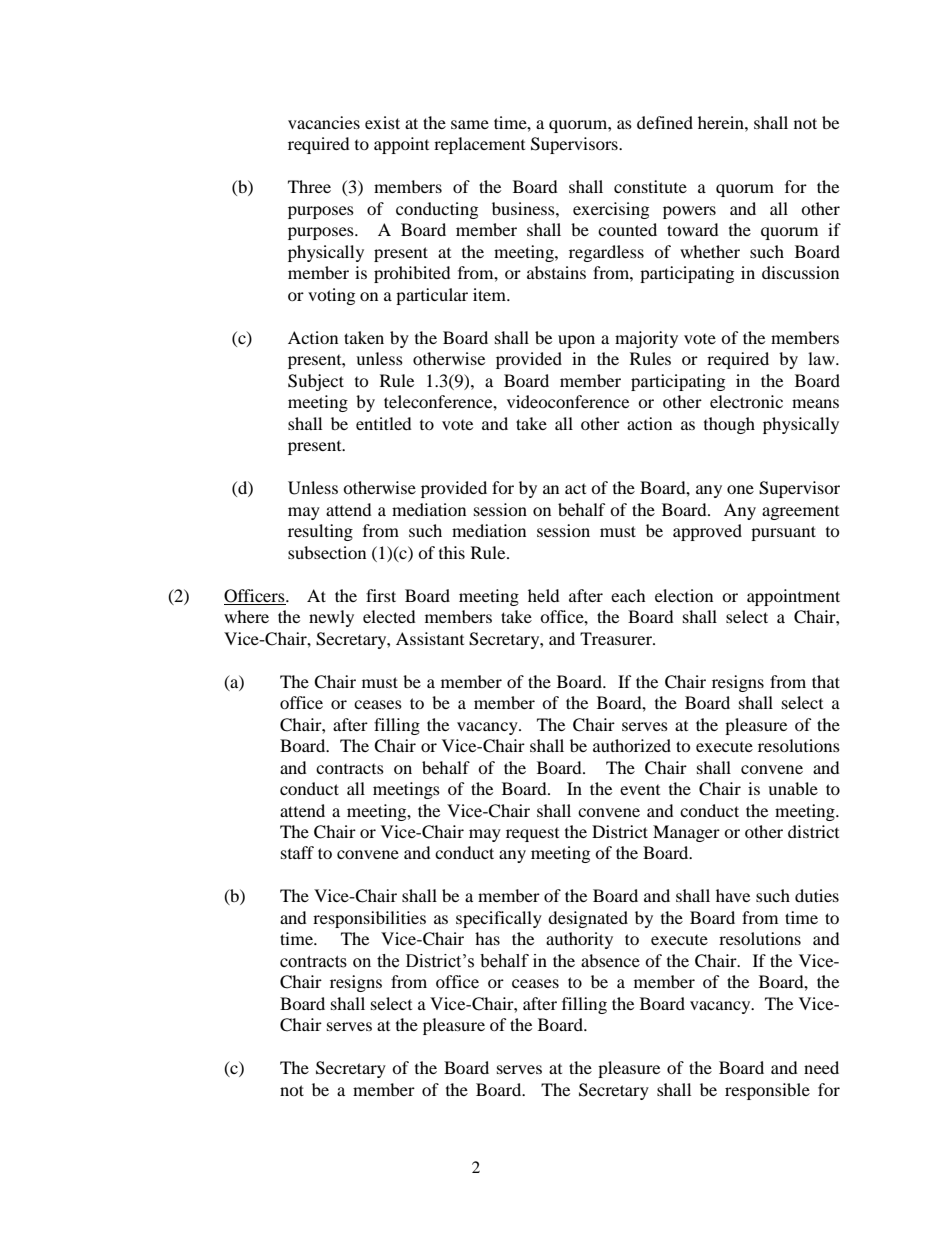  I want to click on absence, so click(610, 960).
